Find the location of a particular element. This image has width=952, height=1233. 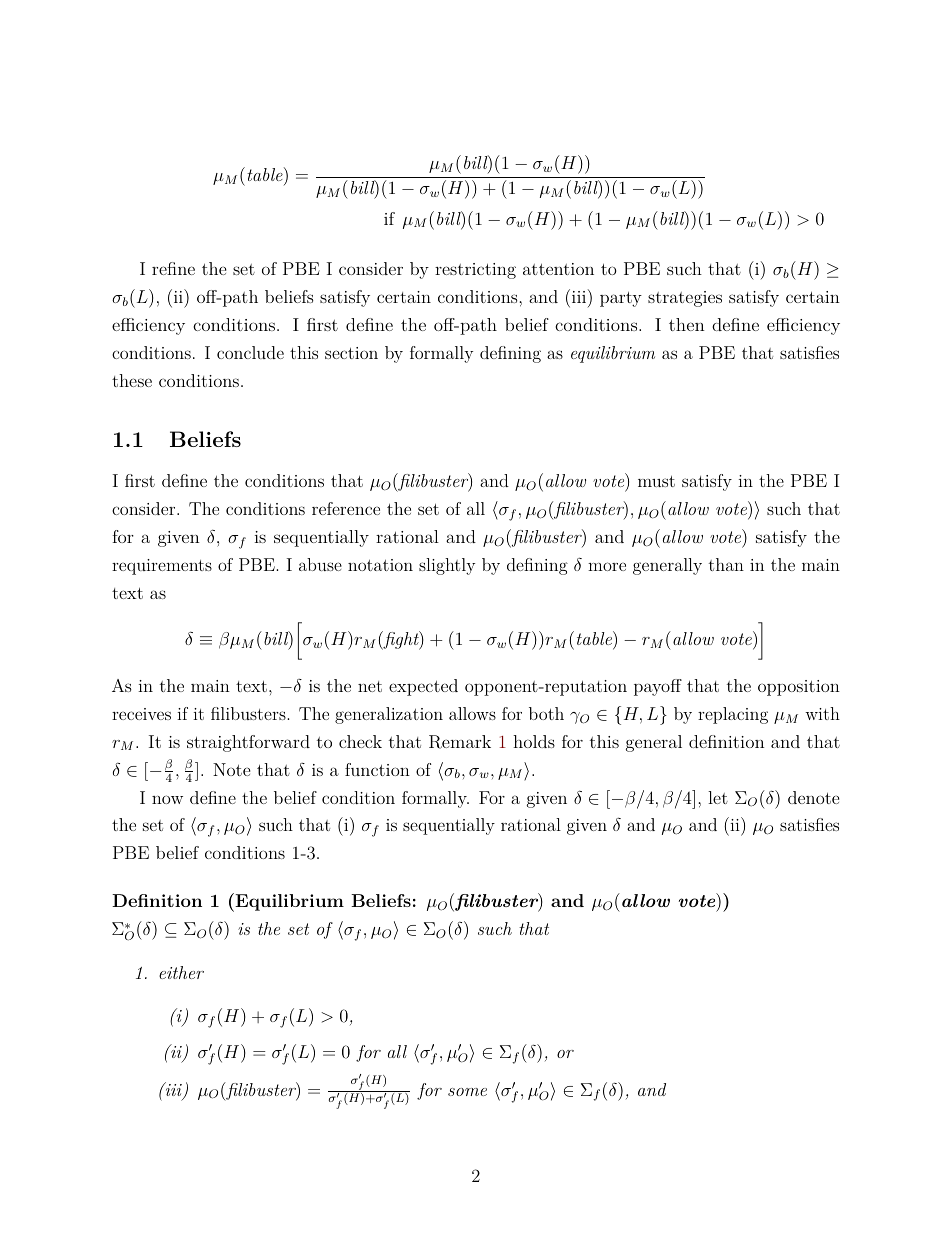

some is located at coordinates (467, 1092).
